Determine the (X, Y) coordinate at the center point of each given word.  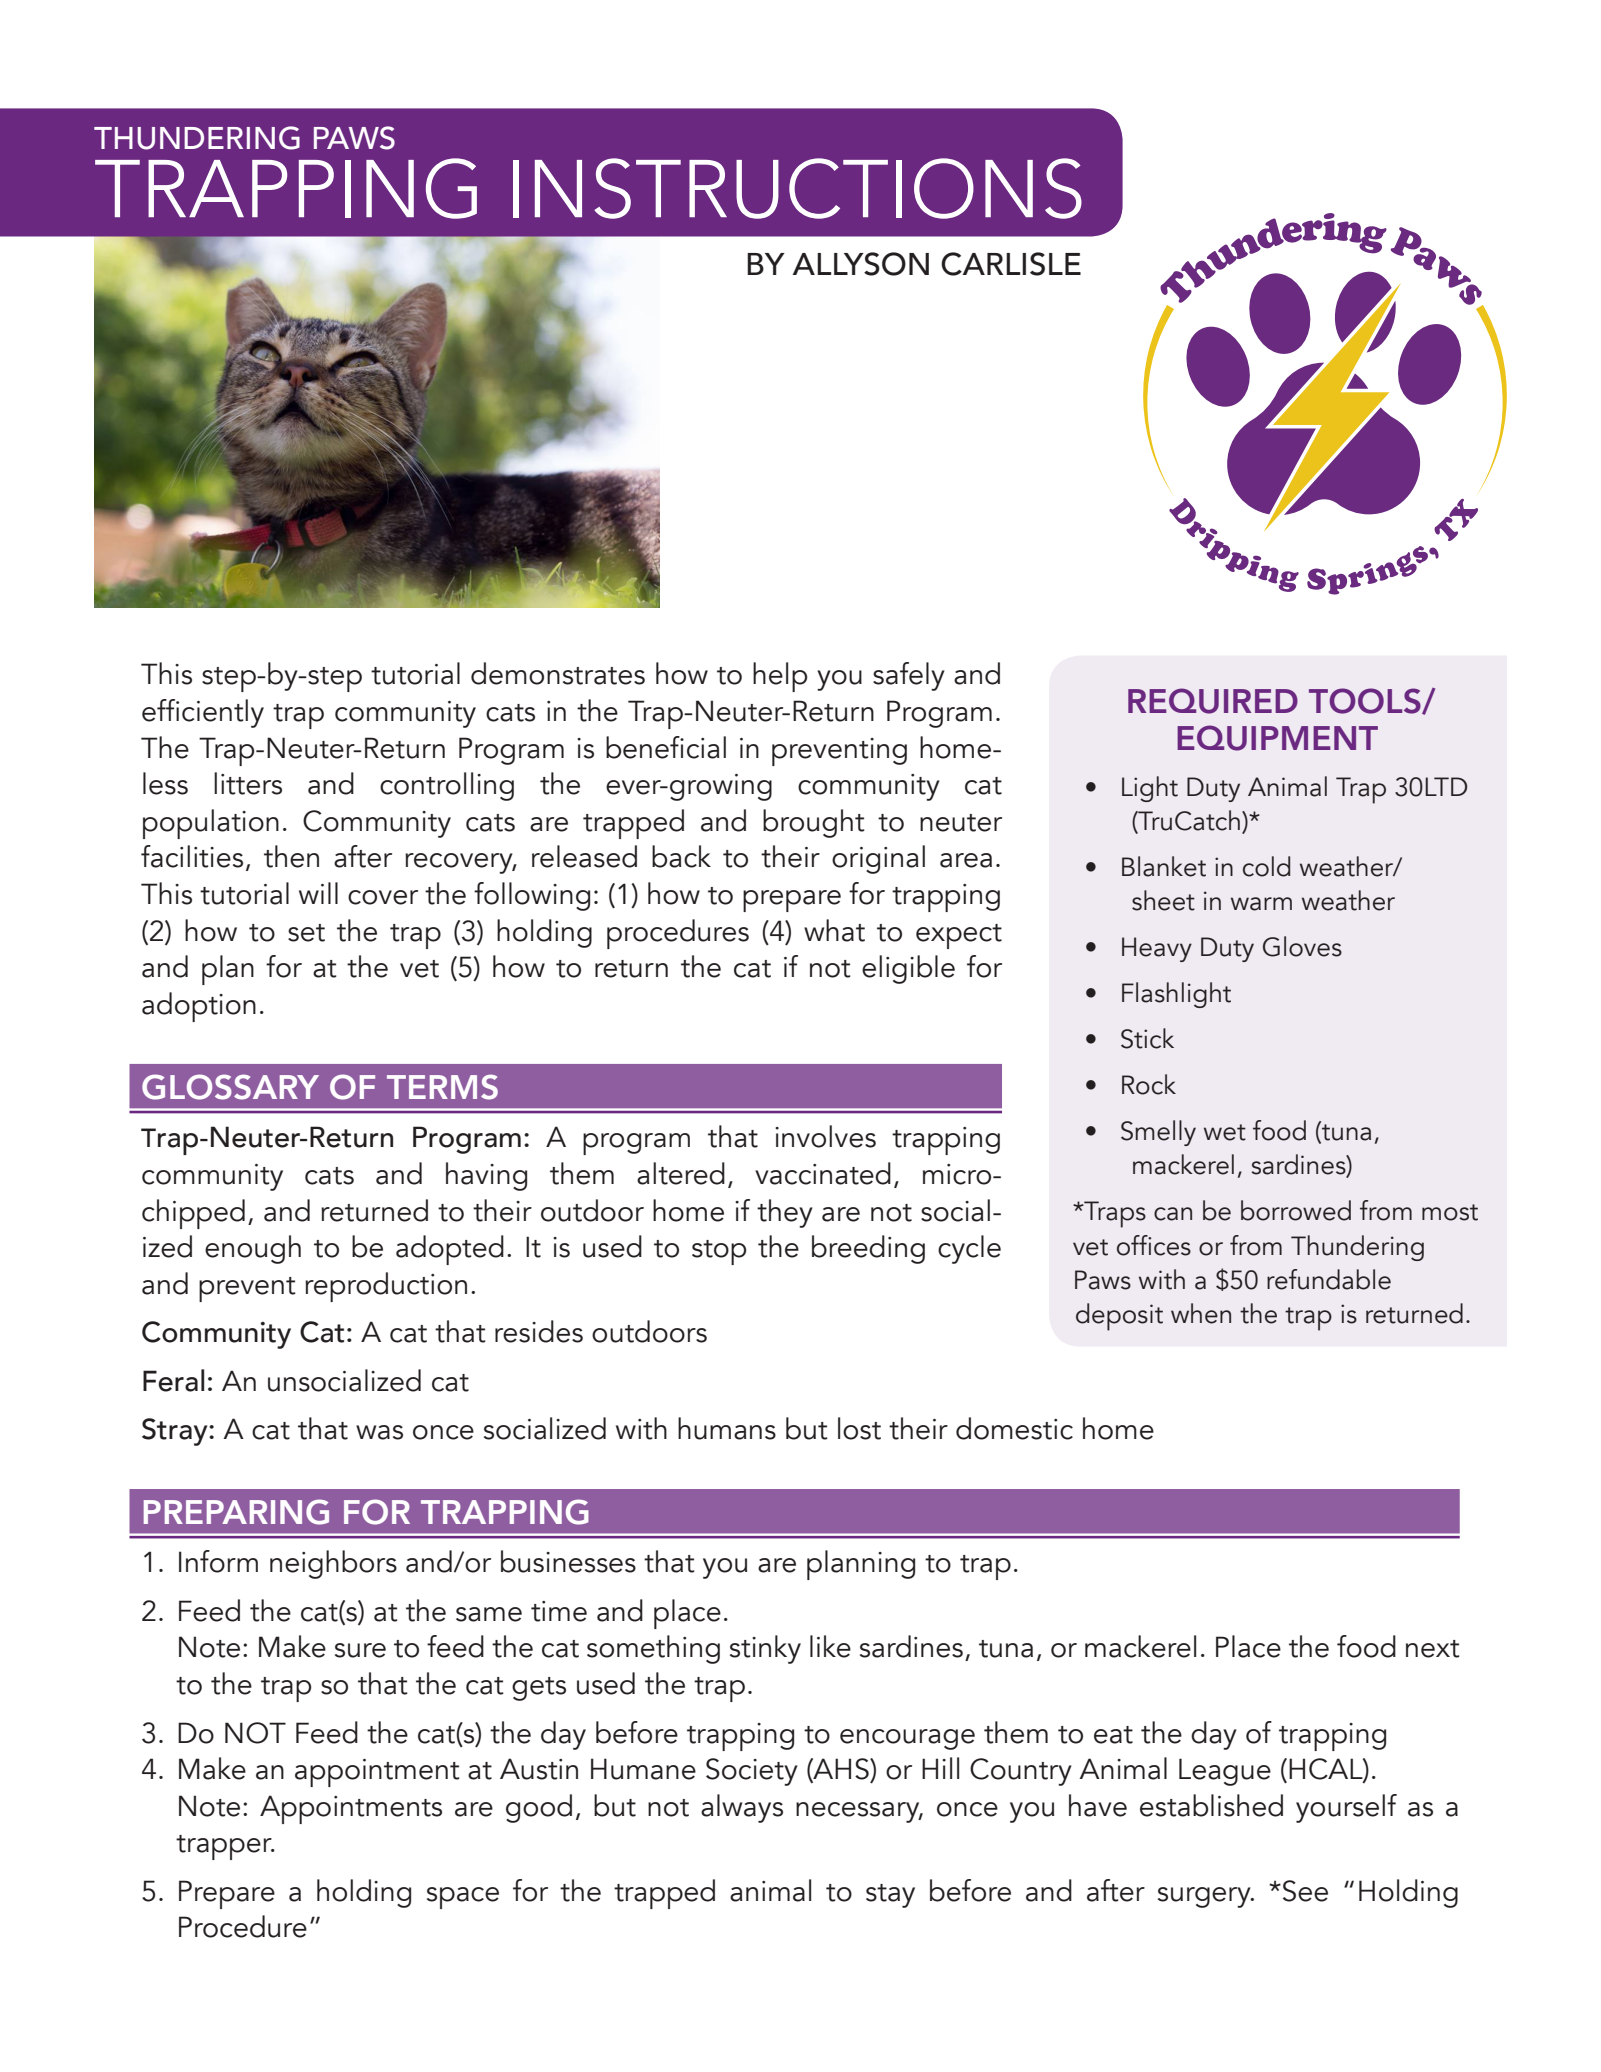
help (780, 677)
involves (825, 1136)
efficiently (203, 713)
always (742, 1808)
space (463, 1898)
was (379, 1432)
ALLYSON (861, 264)
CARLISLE (1011, 264)
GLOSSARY (230, 1087)
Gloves (1302, 946)
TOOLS (1366, 701)
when (1201, 1313)
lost (859, 1428)
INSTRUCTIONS (797, 188)
